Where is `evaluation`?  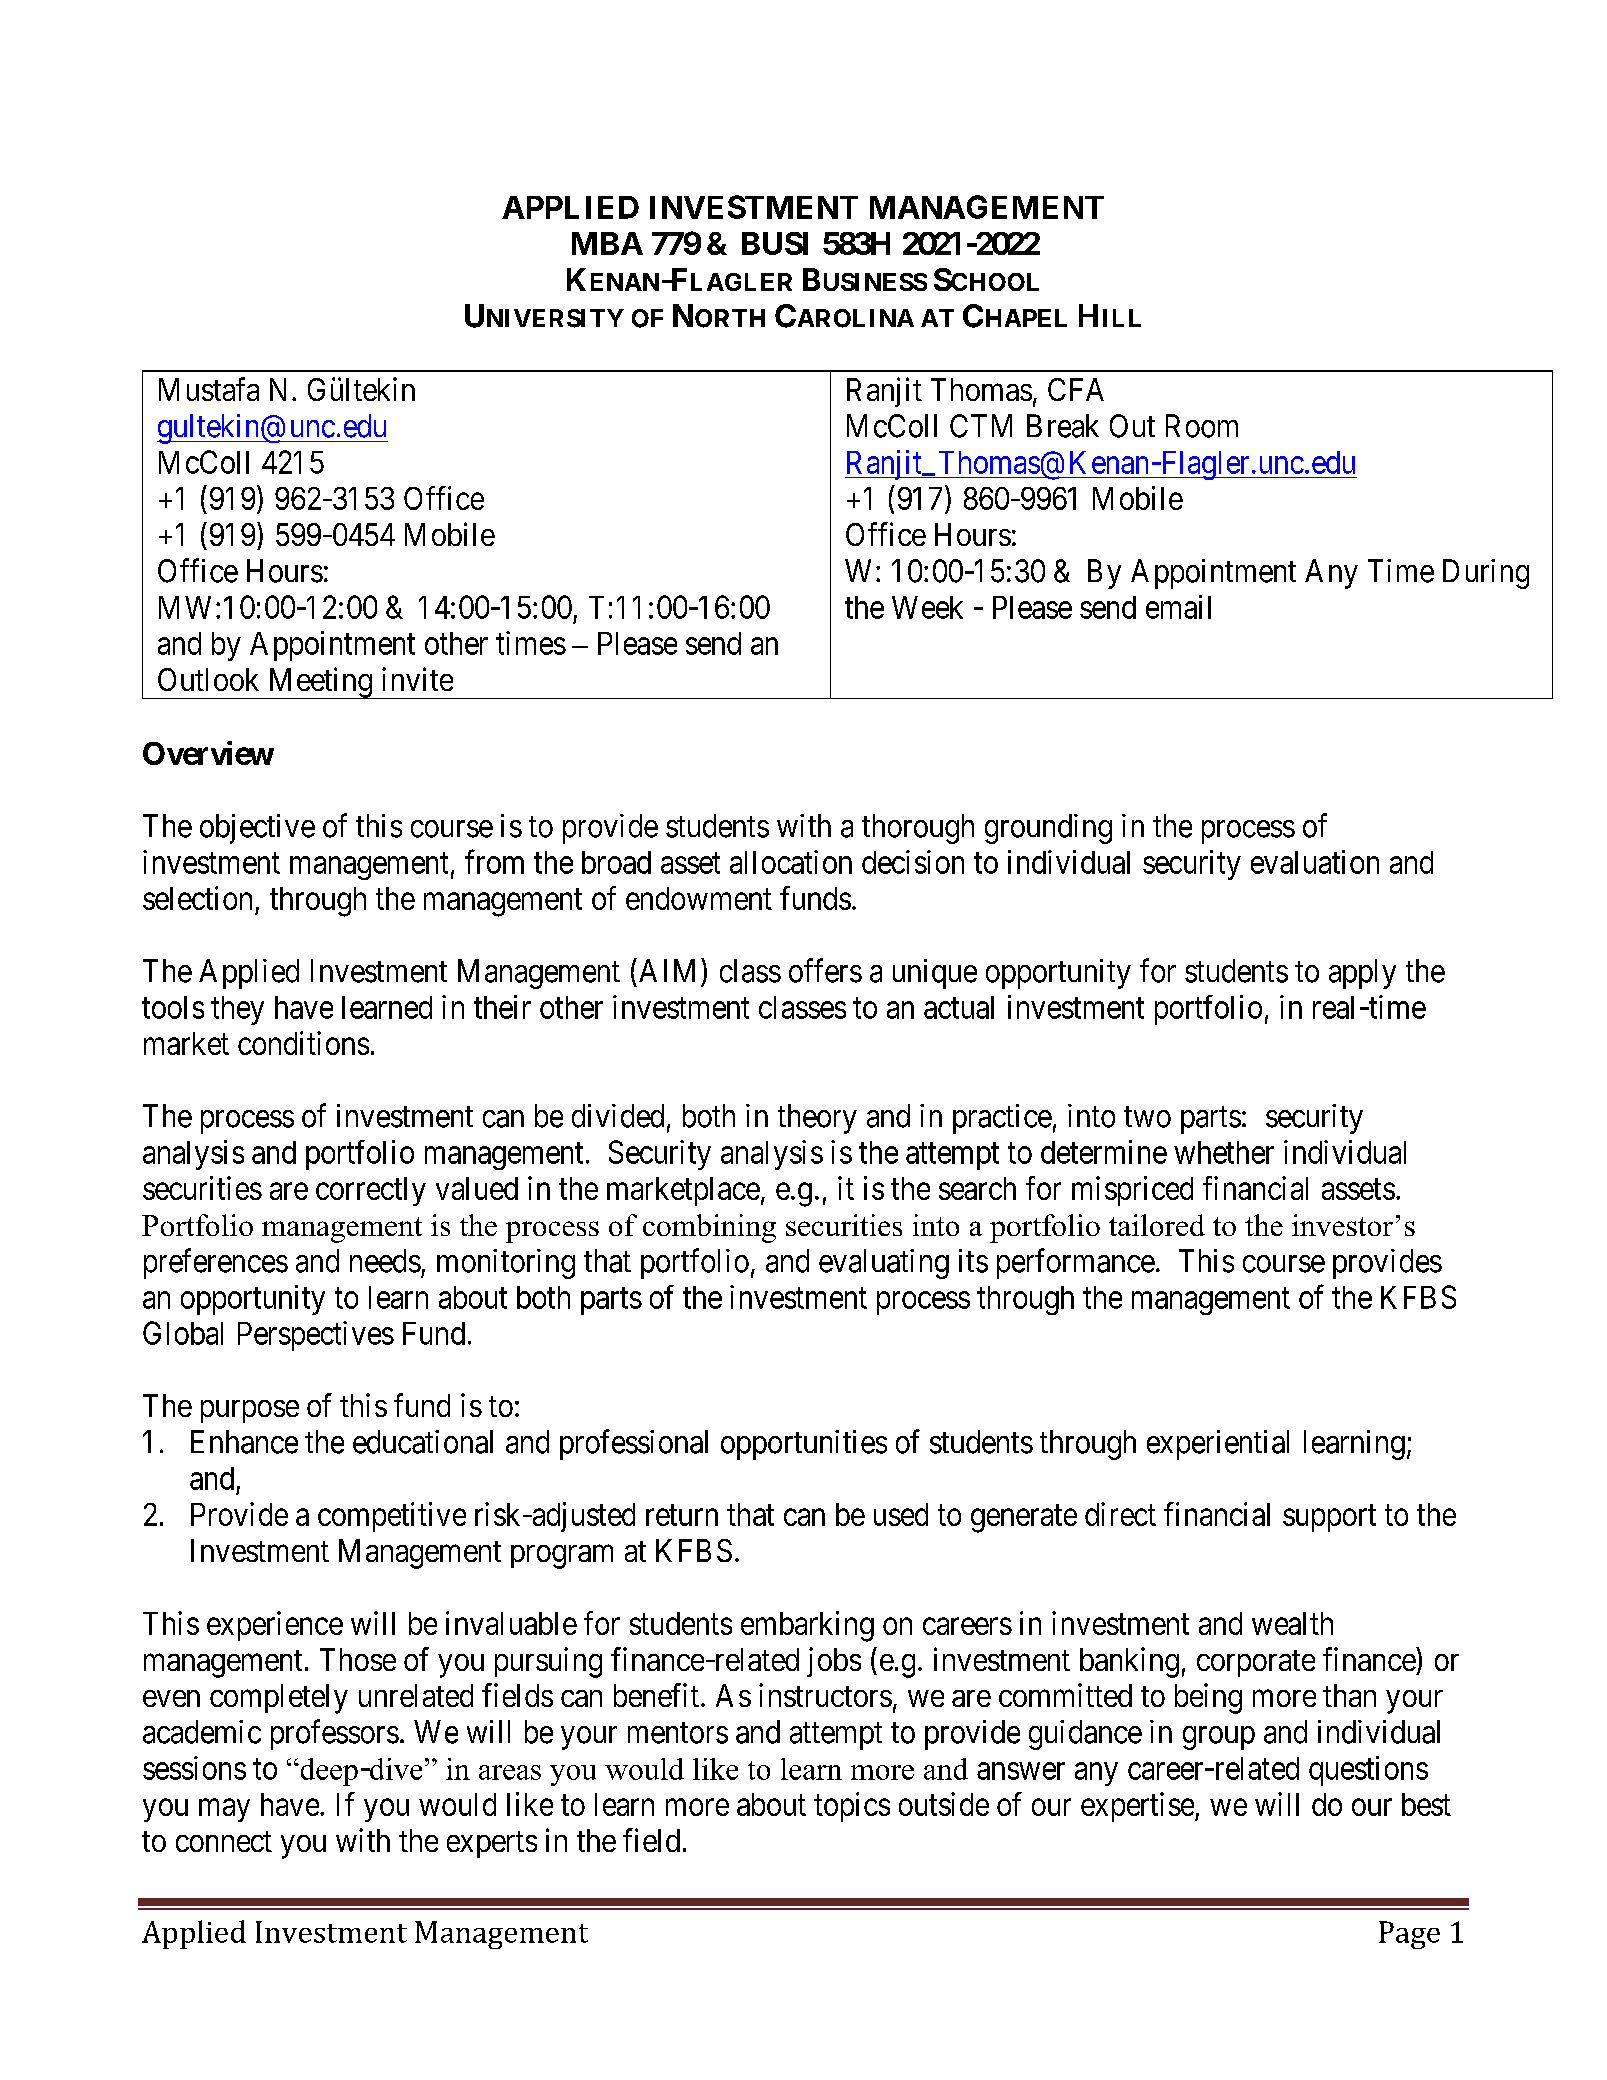
evaluation is located at coordinates (1315, 862).
